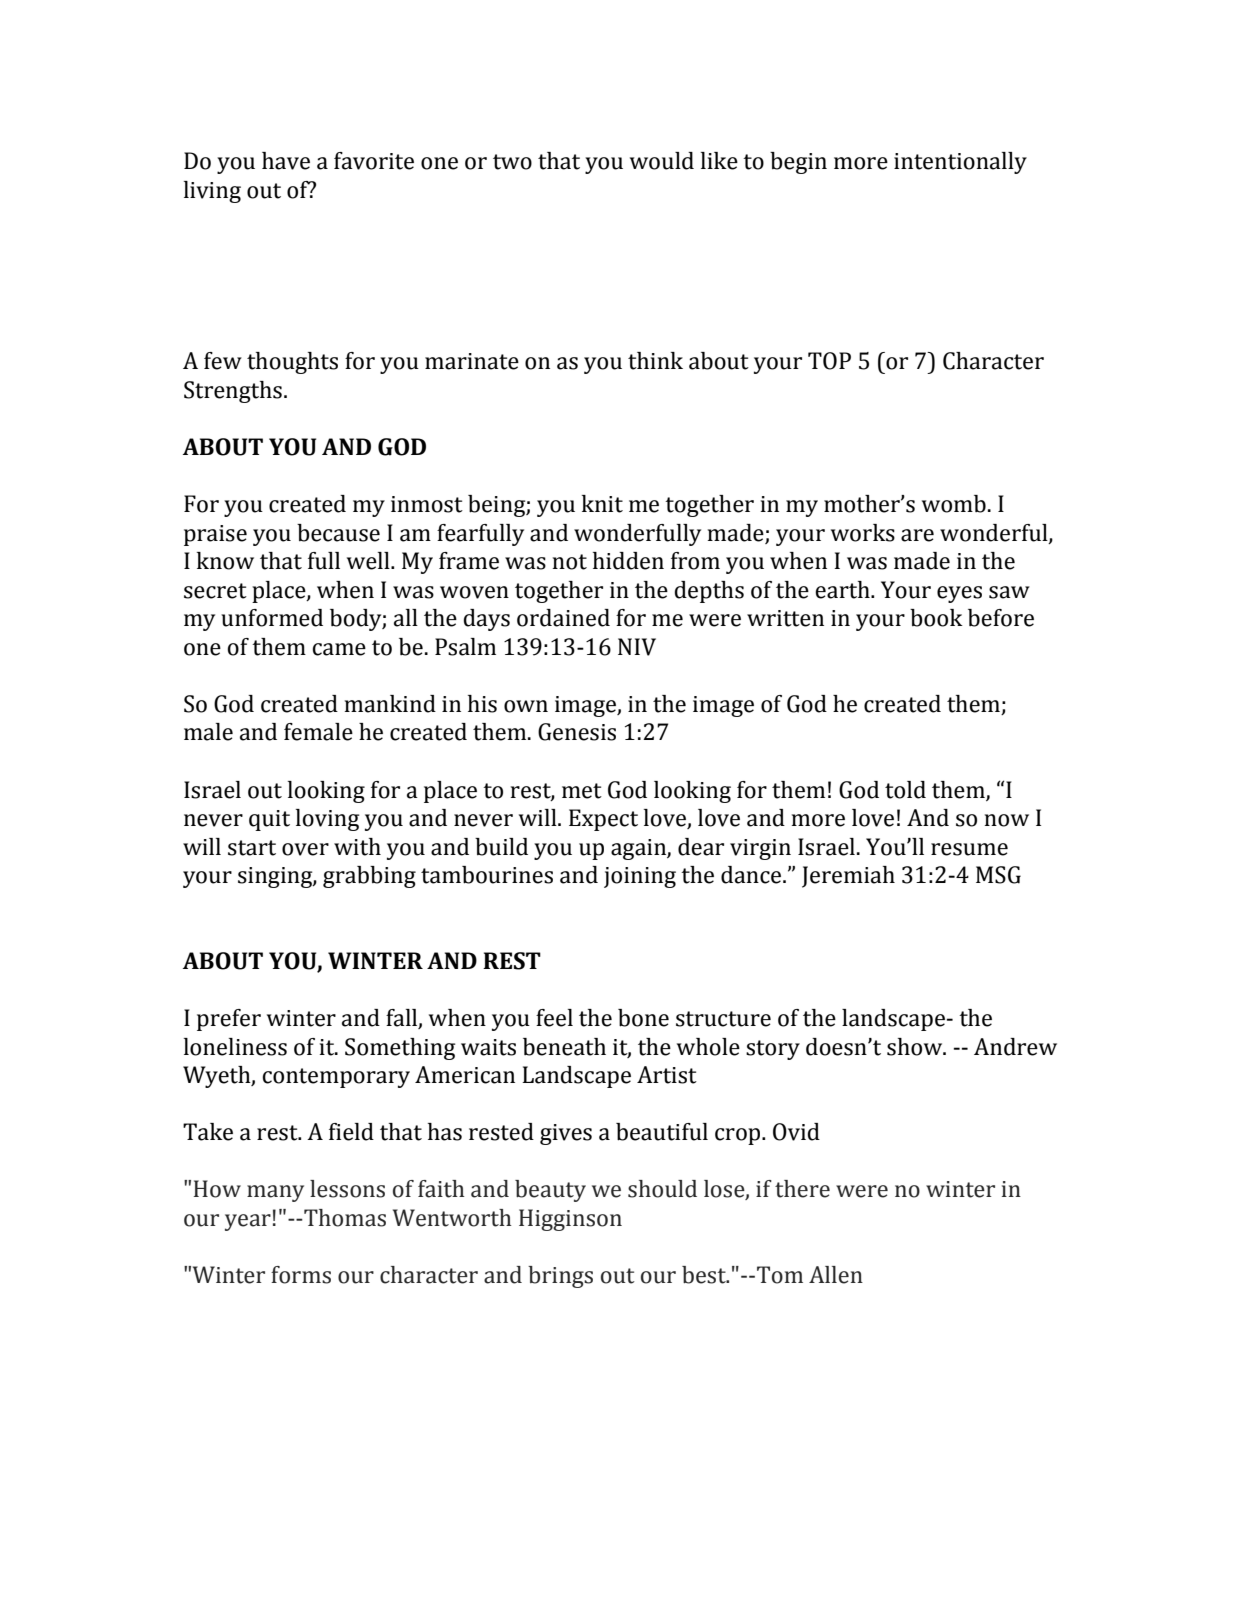  What do you see at coordinates (305, 849) in the document?
I see `over` at bounding box center [305, 849].
